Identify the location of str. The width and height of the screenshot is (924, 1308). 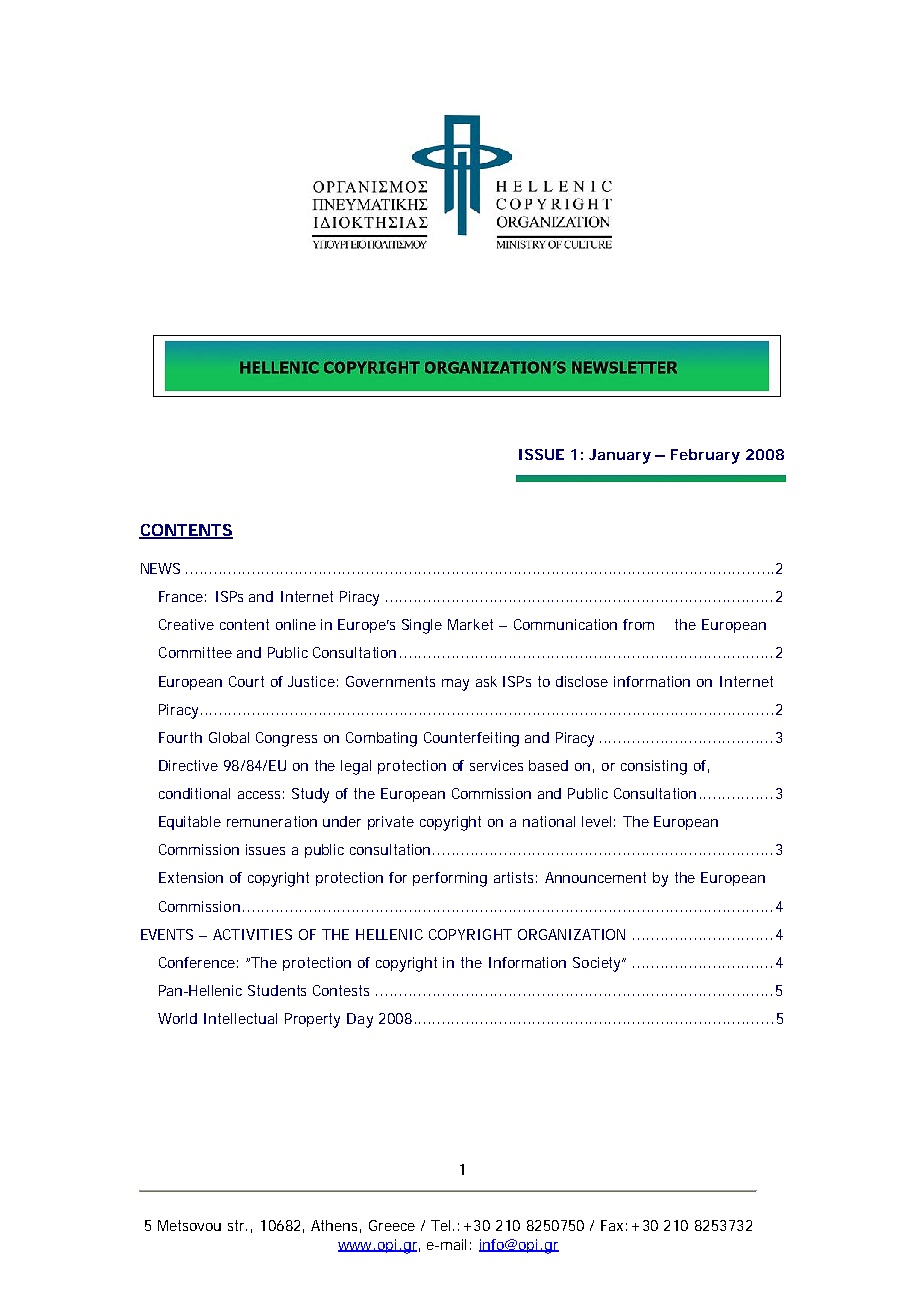
(237, 1225).
